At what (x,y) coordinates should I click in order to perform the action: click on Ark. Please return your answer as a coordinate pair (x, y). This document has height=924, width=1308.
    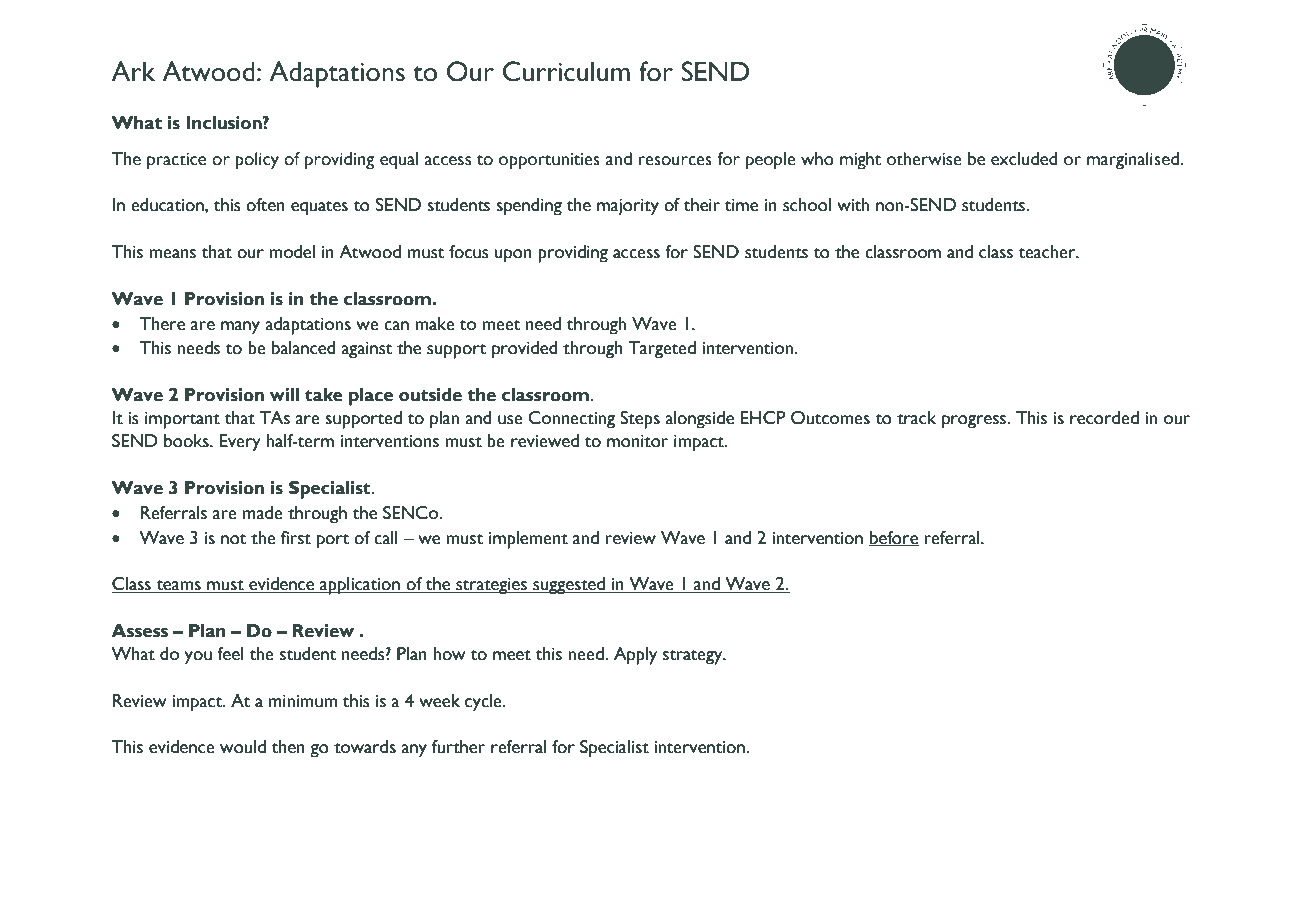
    Looking at the image, I should click on (133, 71).
